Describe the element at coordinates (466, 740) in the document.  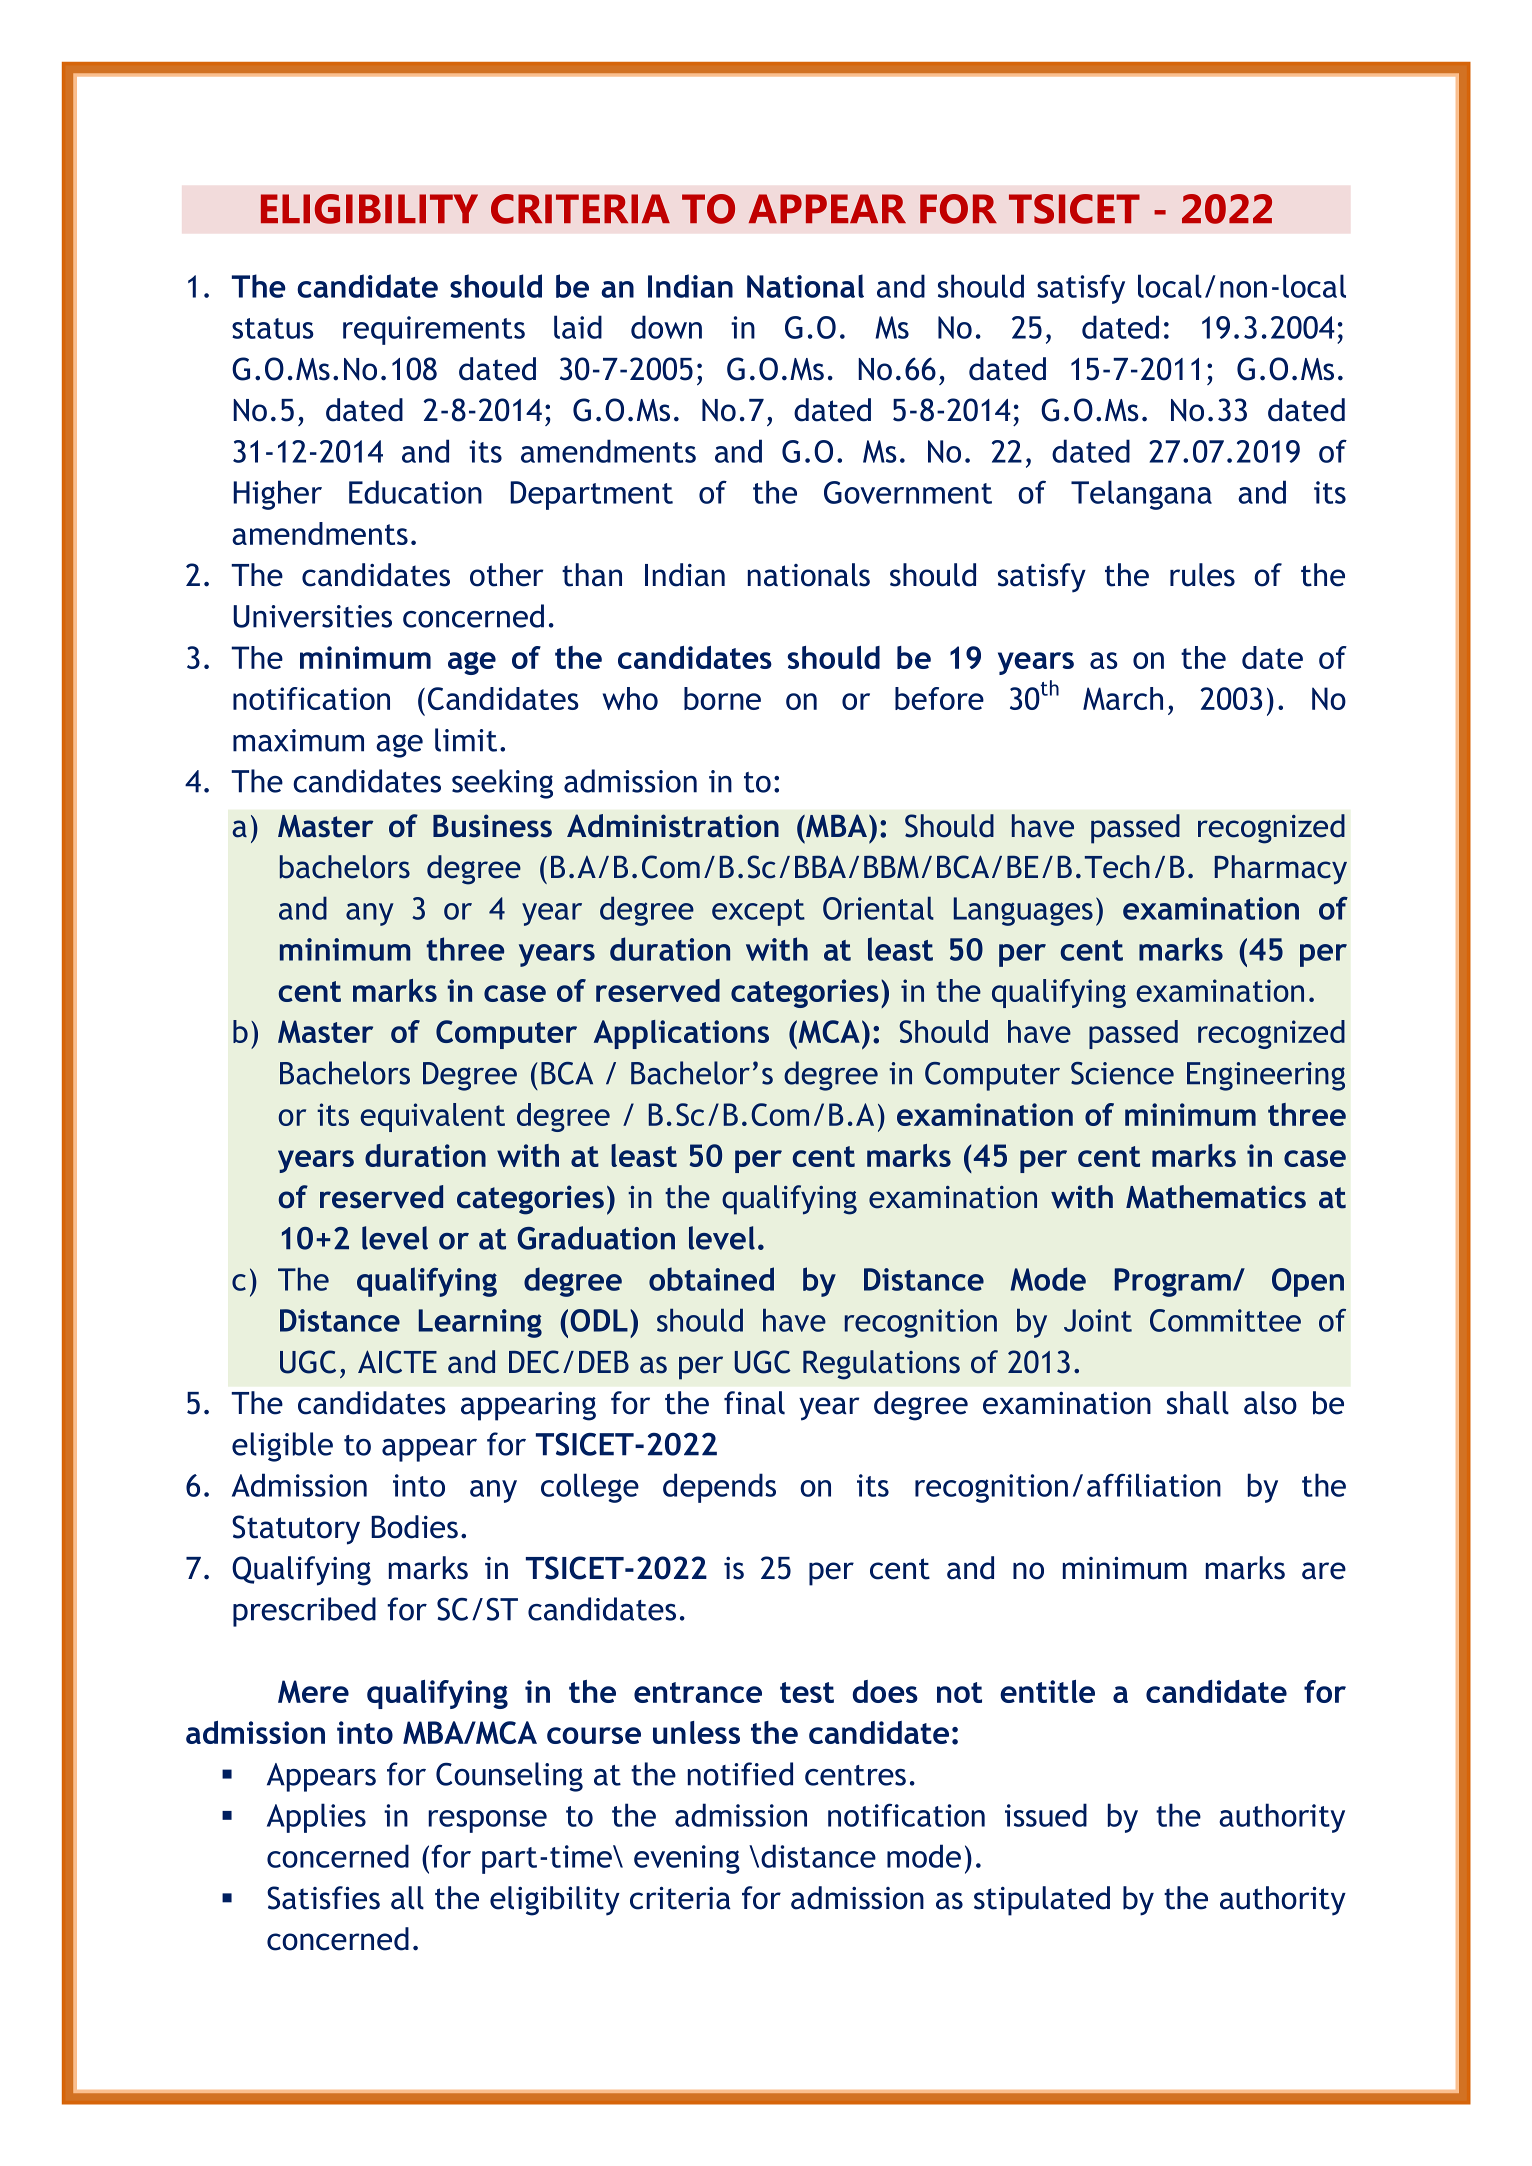
I see `limit` at that location.
